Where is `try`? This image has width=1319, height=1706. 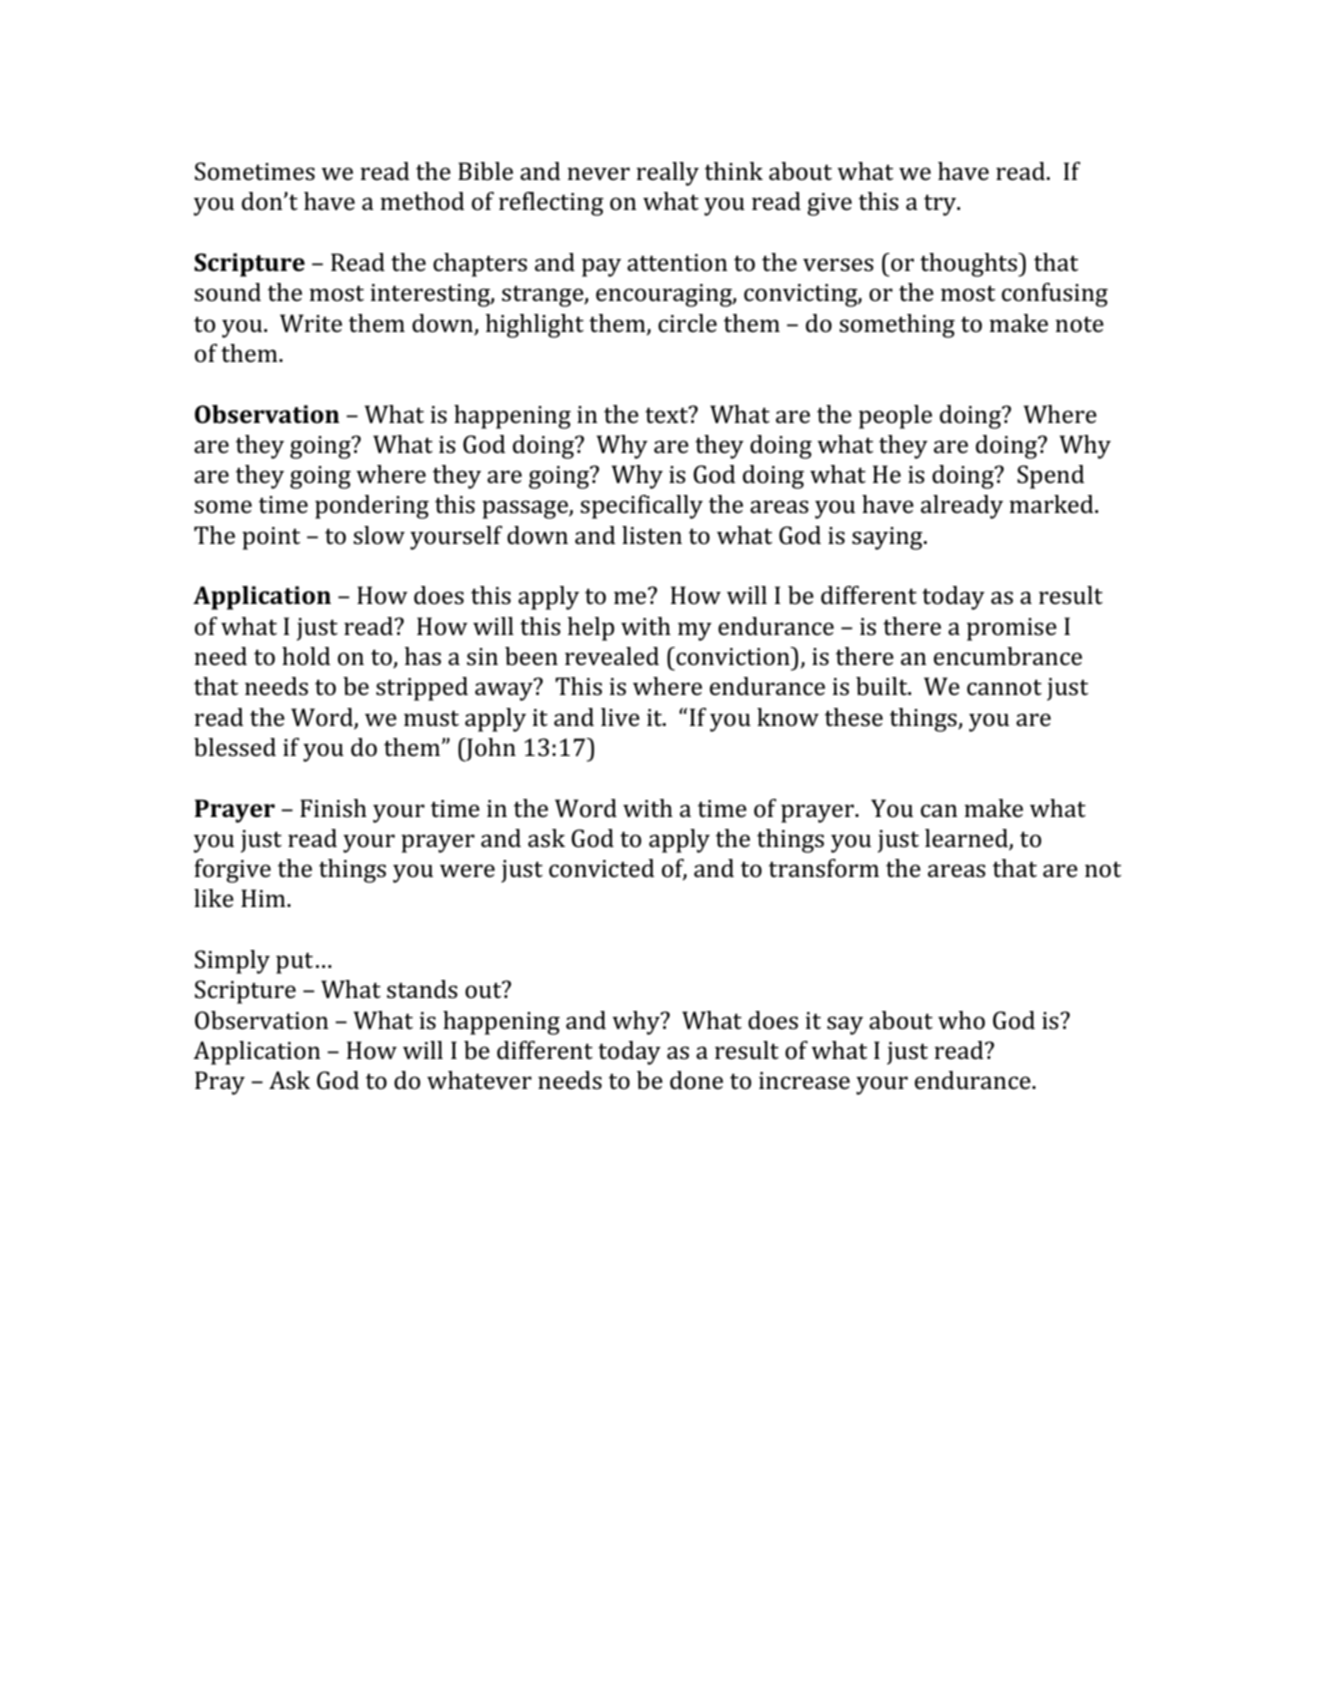 try is located at coordinates (941, 205).
